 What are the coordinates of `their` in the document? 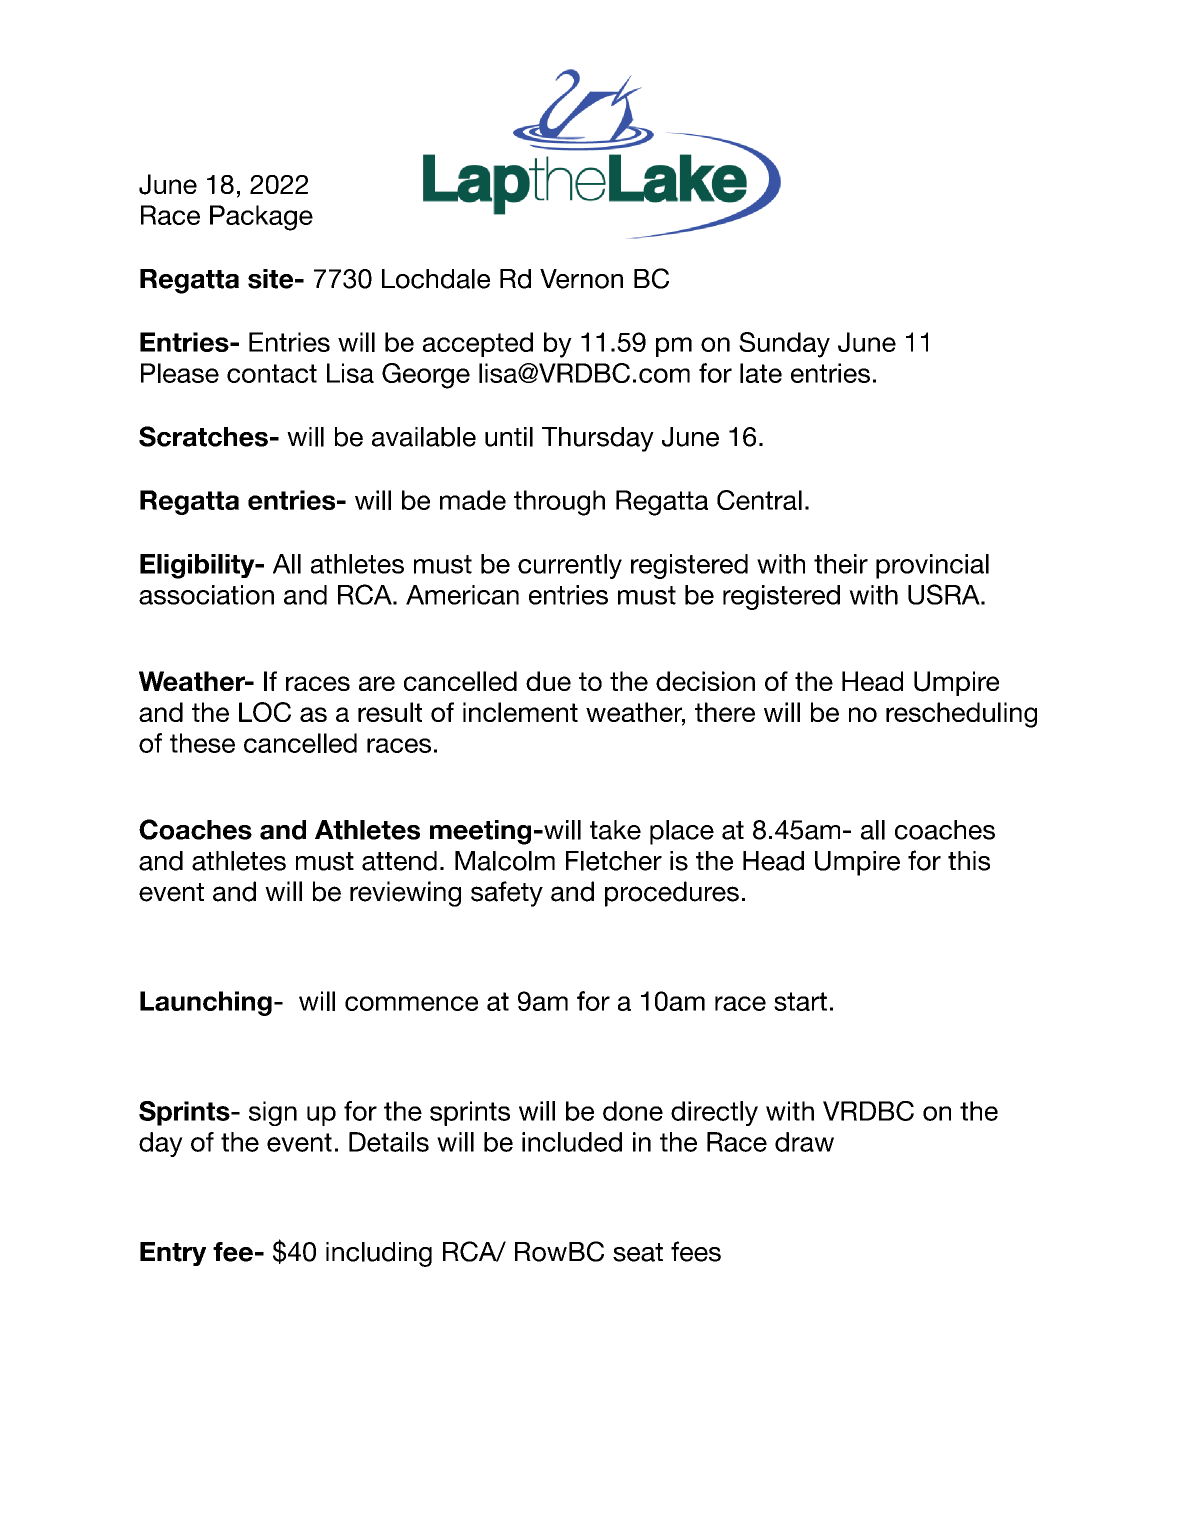 It's located at (841, 564).
